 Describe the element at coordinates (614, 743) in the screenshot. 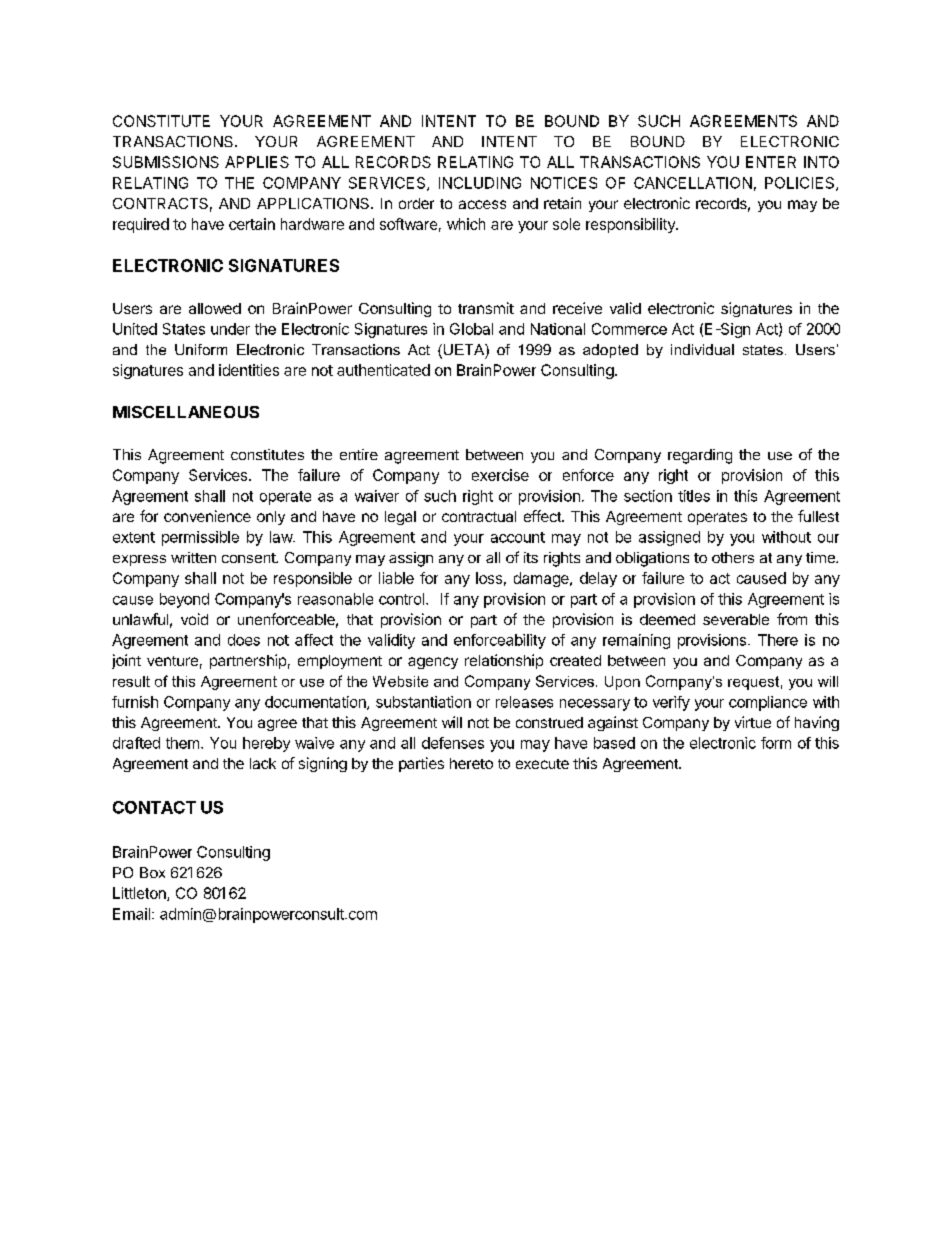

I see `based` at that location.
